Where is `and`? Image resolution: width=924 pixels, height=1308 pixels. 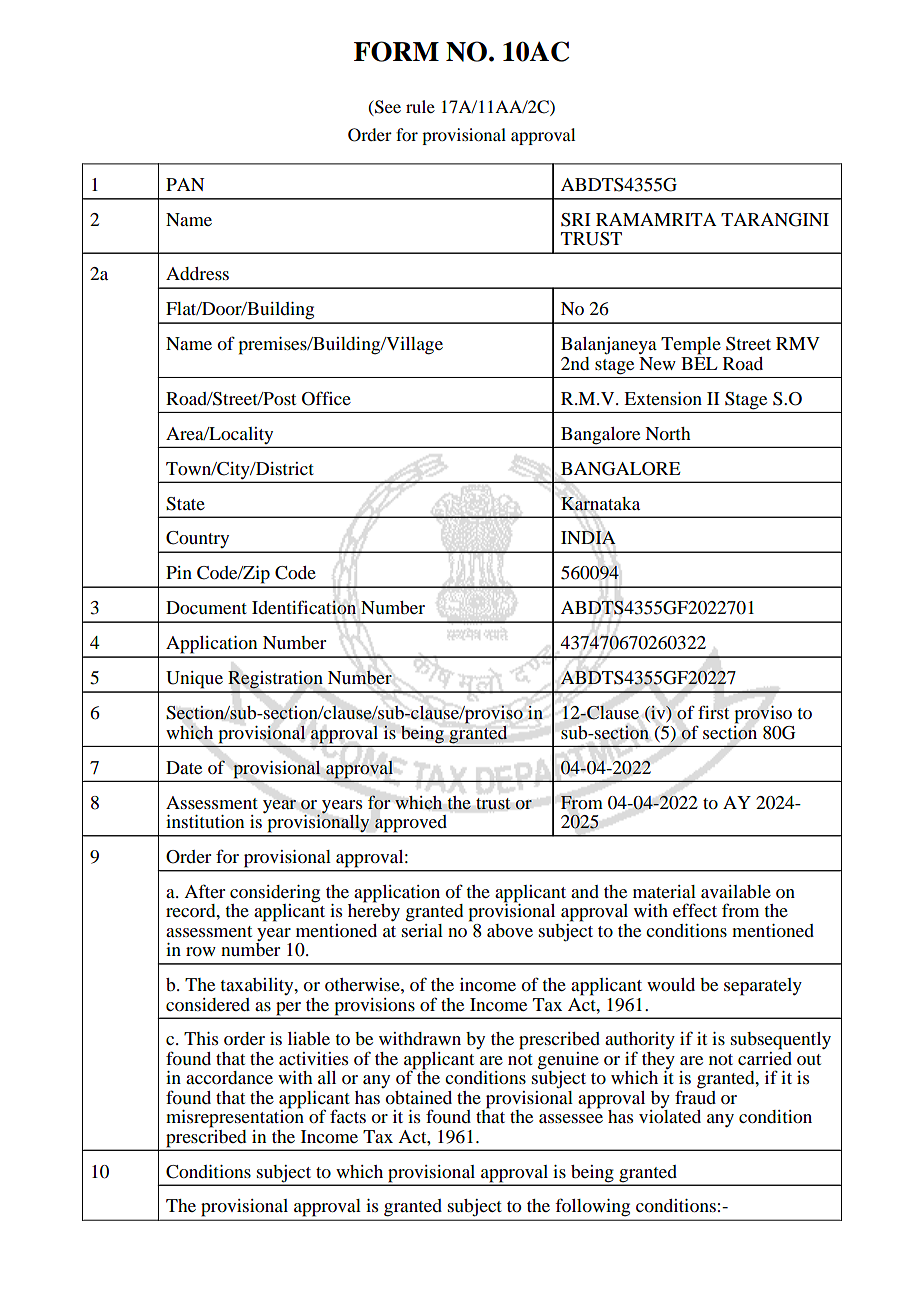 and is located at coordinates (585, 891).
